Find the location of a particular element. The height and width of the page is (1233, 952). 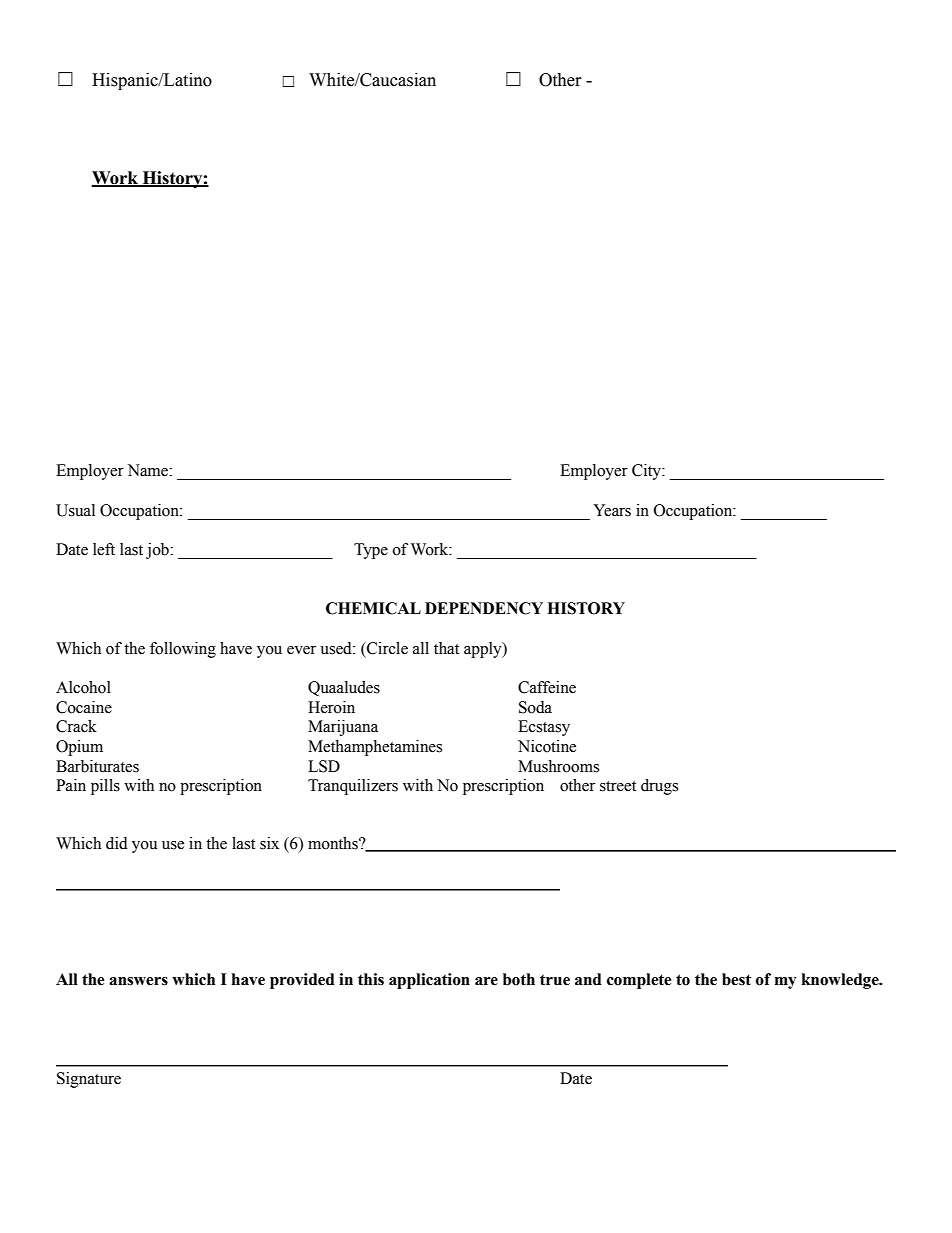

Type is located at coordinates (371, 551).
